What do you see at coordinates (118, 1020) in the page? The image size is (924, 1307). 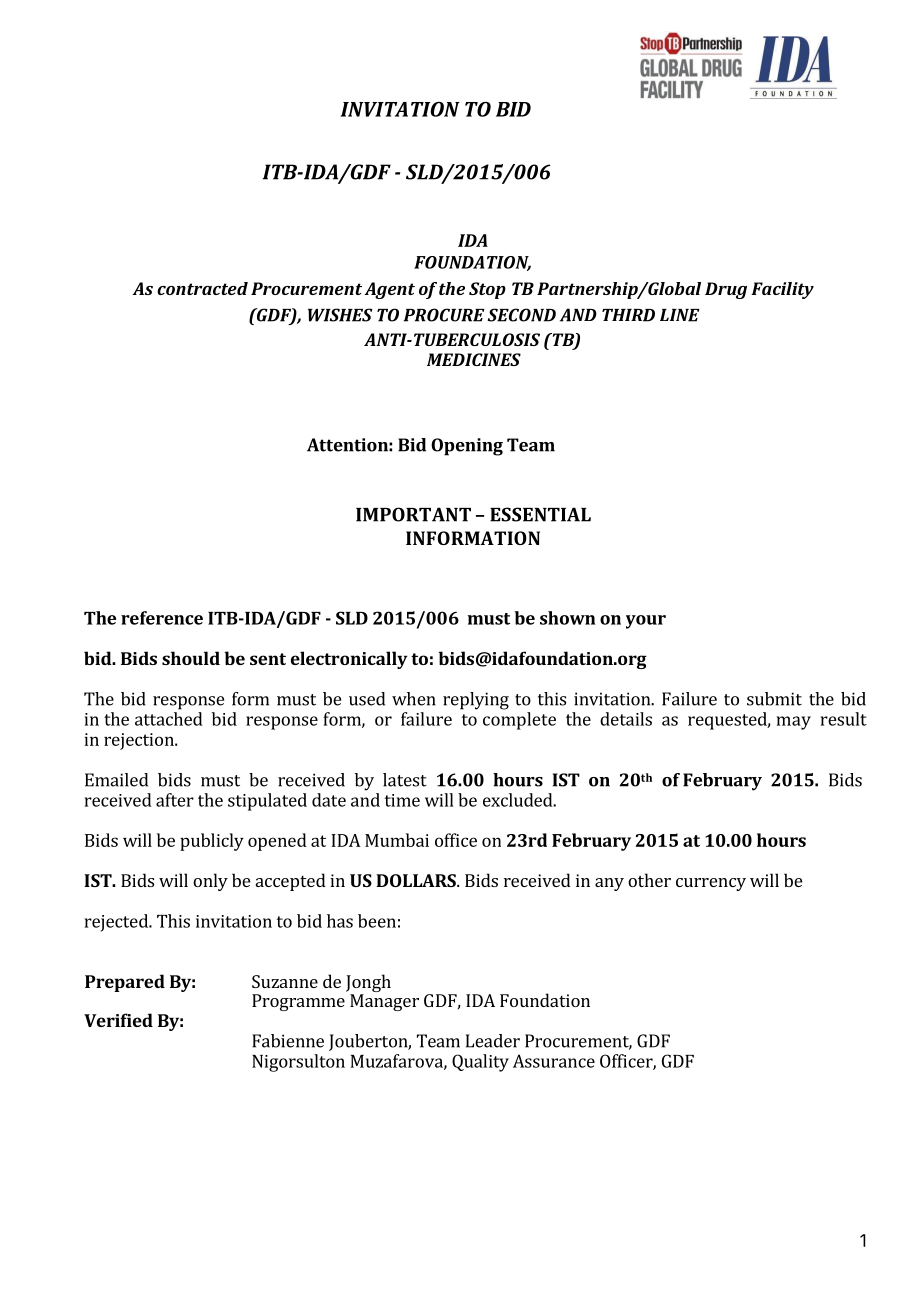 I see `Verified` at bounding box center [118, 1020].
